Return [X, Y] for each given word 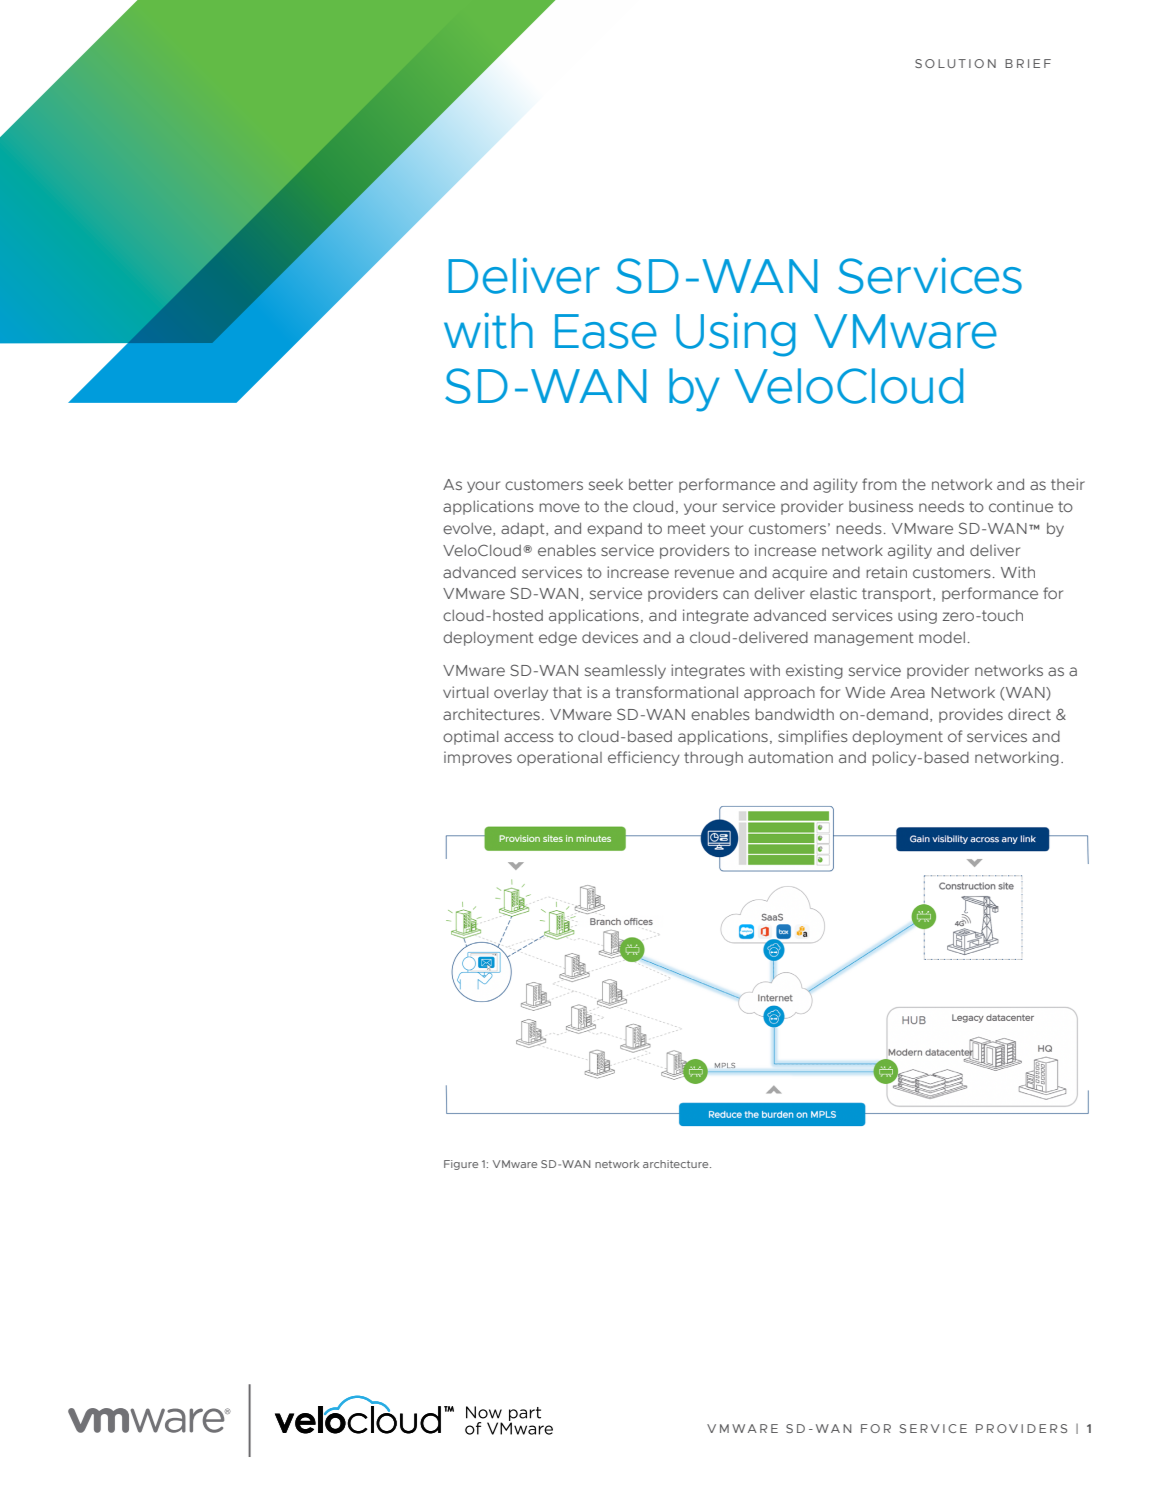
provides [971, 715]
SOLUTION [955, 63]
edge [558, 639]
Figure [461, 1165]
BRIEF [1028, 63]
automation [790, 757]
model [942, 637]
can [736, 594]
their [1068, 484]
